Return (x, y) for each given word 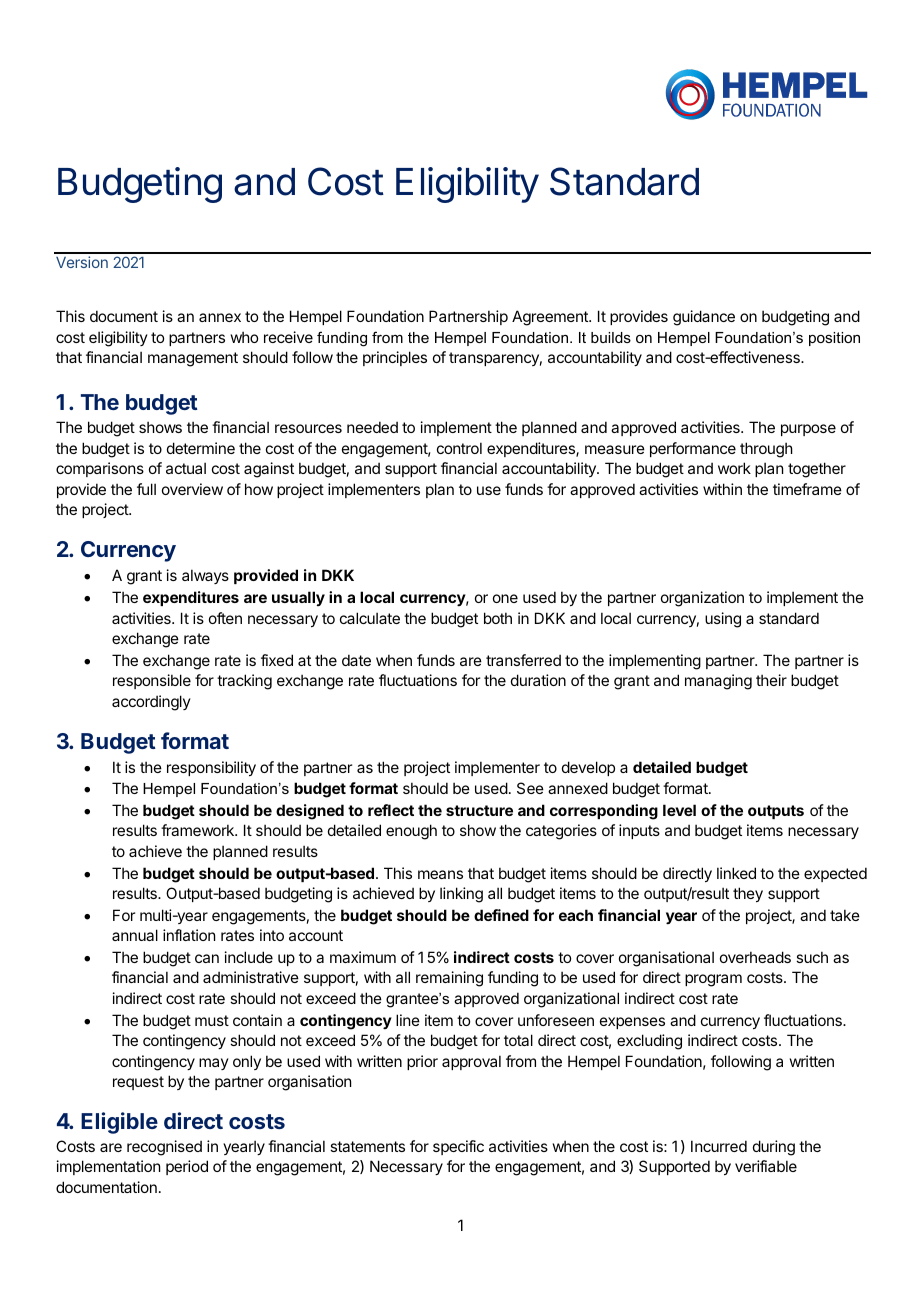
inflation (189, 935)
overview (192, 489)
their (771, 680)
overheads (755, 957)
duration (538, 680)
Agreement (551, 318)
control (459, 448)
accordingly (151, 703)
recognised (164, 1148)
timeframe (807, 489)
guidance (704, 318)
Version (82, 262)
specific (458, 1147)
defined (501, 915)
